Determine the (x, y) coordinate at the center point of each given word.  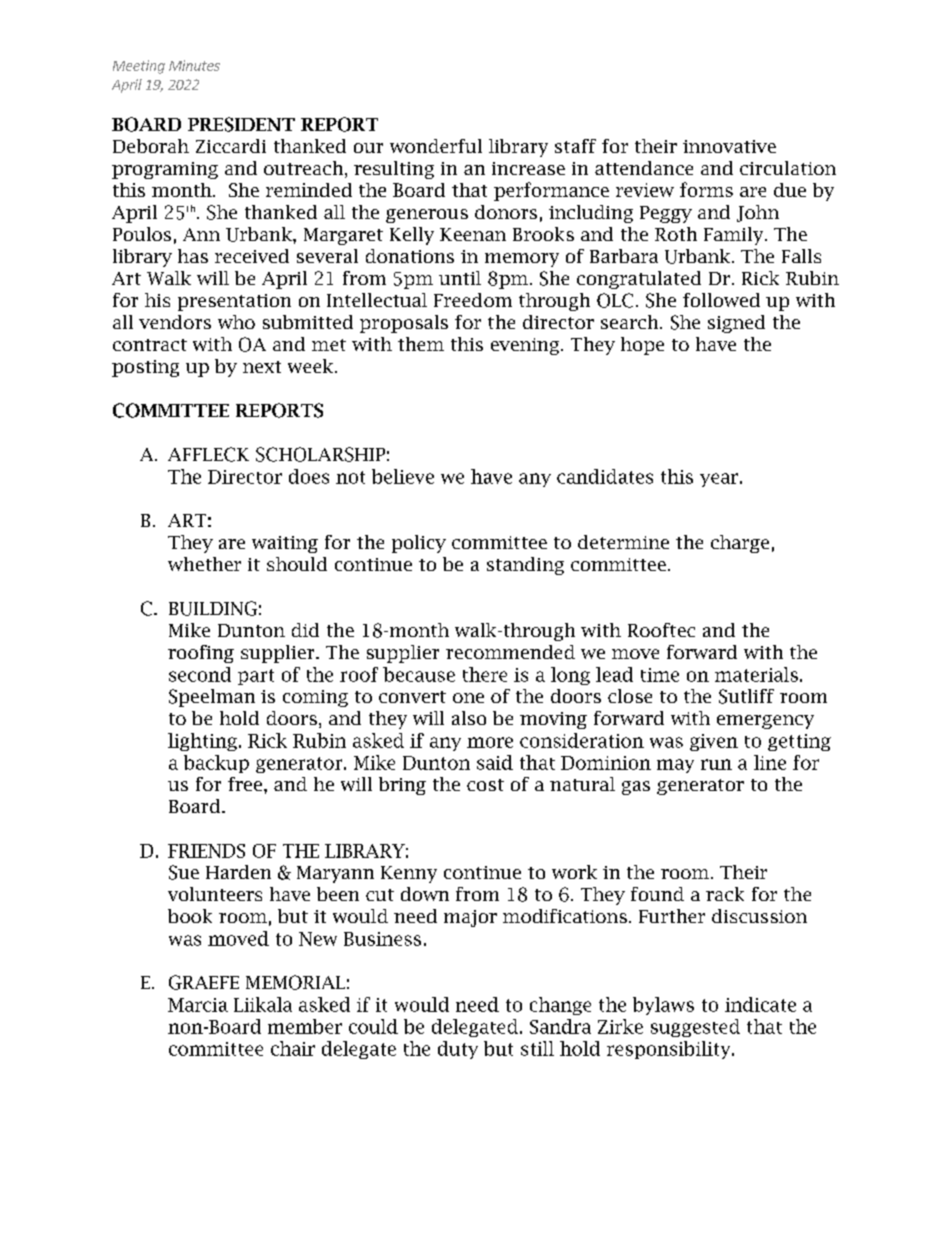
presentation (234, 302)
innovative (729, 146)
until (460, 278)
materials (756, 674)
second (200, 674)
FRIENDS (206, 851)
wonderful (436, 146)
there (485, 674)
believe (403, 476)
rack (725, 894)
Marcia (198, 1005)
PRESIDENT (241, 124)
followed (721, 300)
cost (485, 785)
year (719, 480)
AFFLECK (208, 454)
